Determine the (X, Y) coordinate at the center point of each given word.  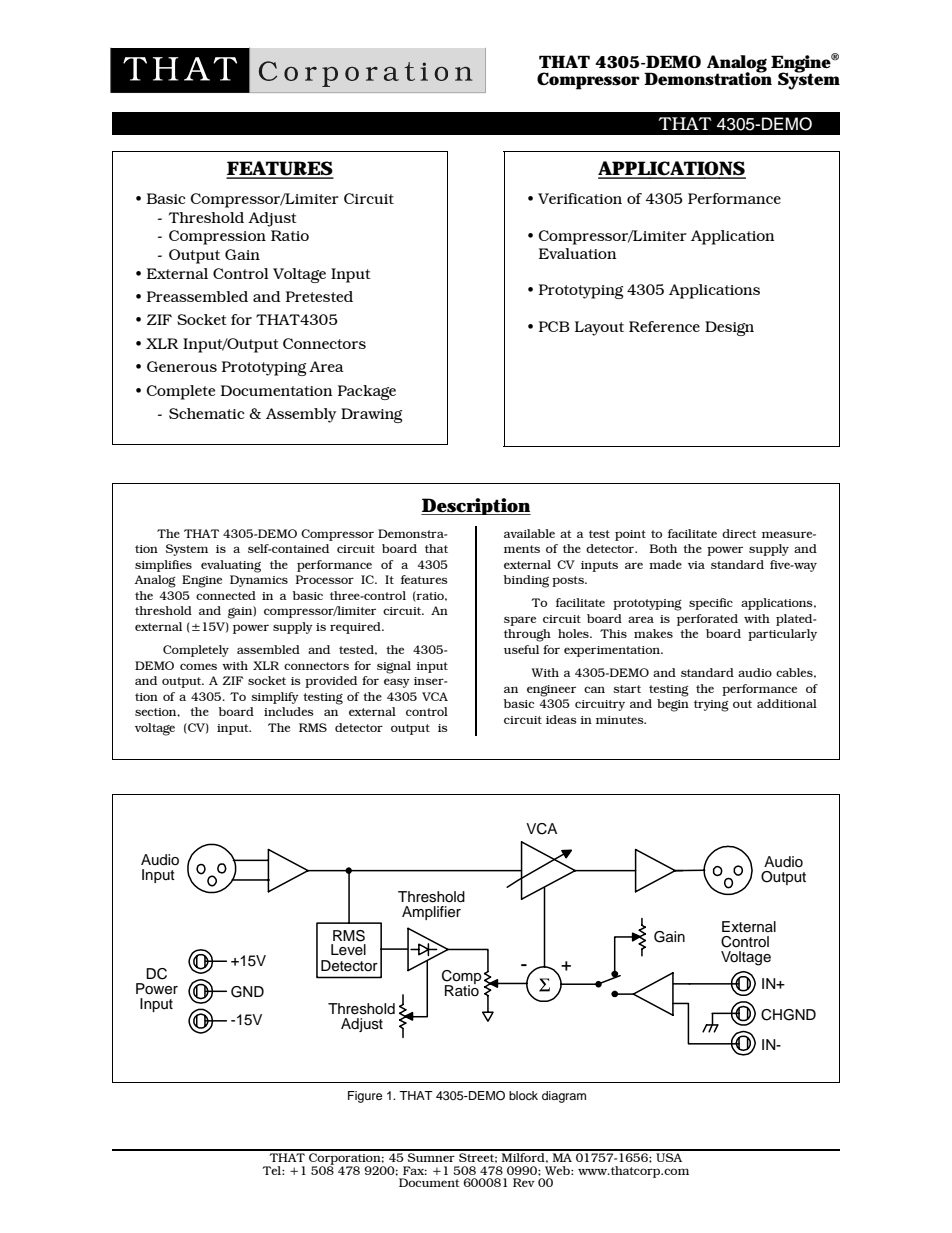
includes (289, 711)
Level (348, 950)
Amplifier (431, 913)
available (529, 533)
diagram (564, 1097)
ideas (561, 719)
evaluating (231, 566)
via (696, 565)
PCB (554, 326)
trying (711, 706)
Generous (182, 366)
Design (729, 328)
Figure (365, 1097)
